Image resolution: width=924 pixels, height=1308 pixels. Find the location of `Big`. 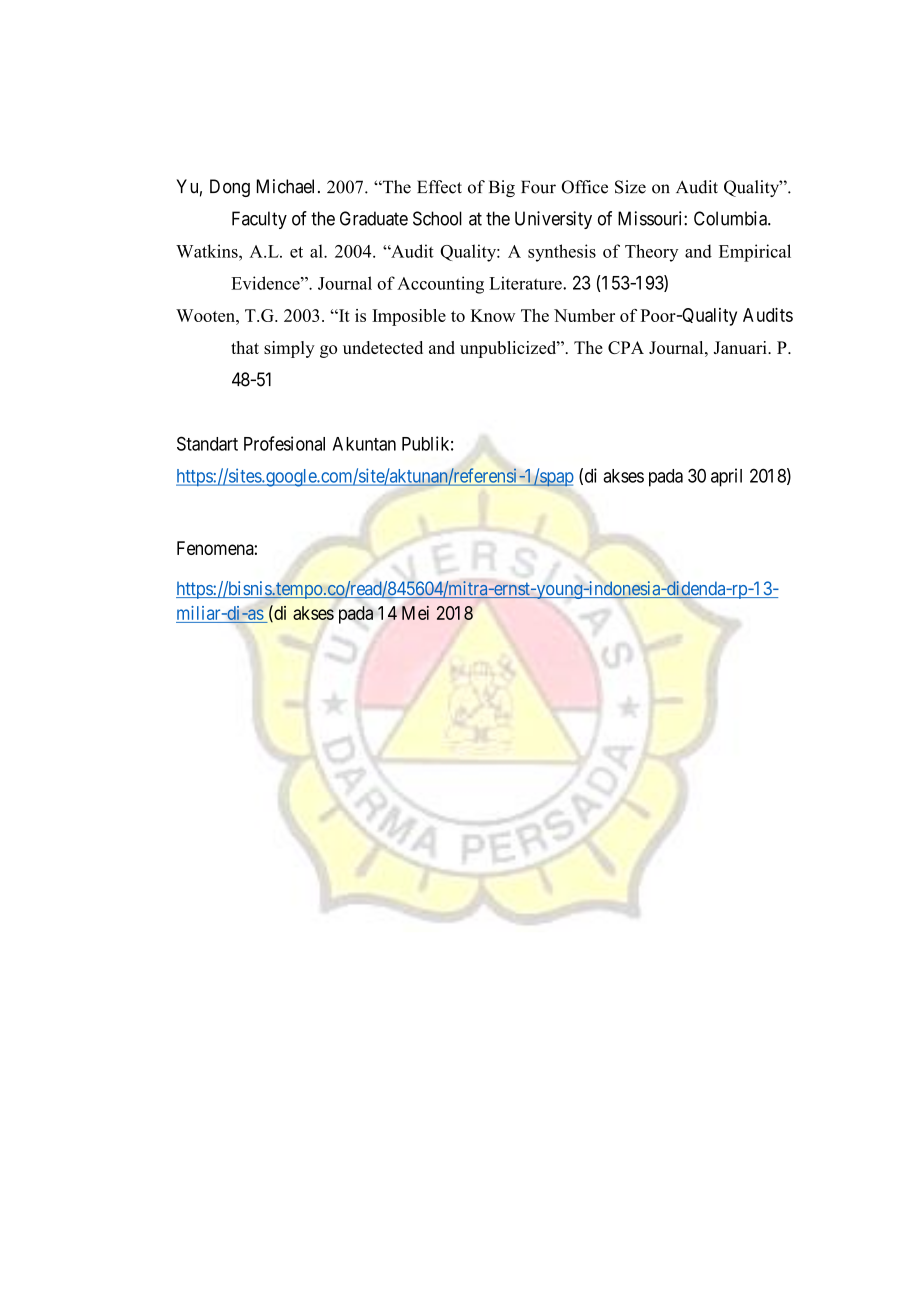

Big is located at coordinates (502, 188).
